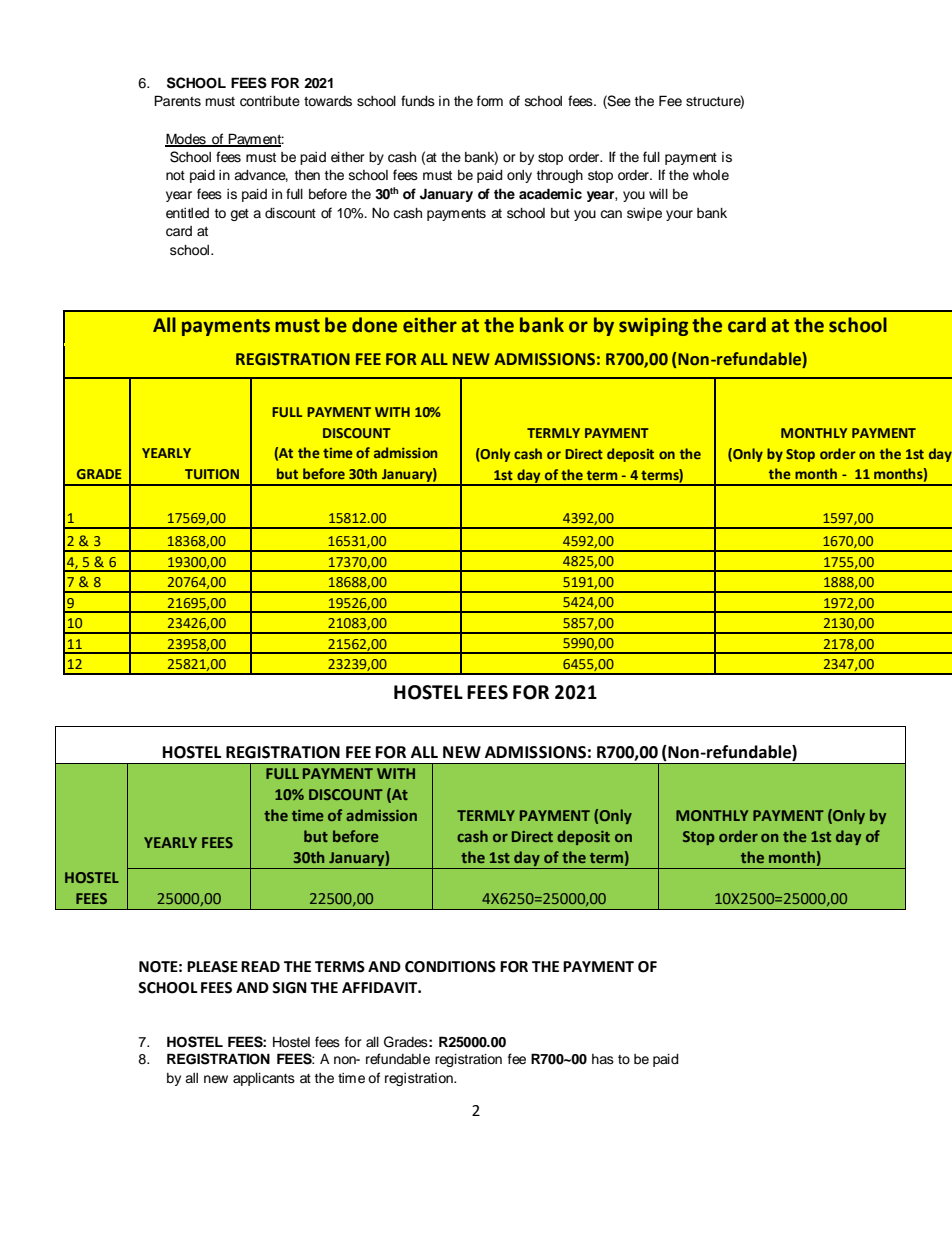 This screenshot has height=1233, width=952. Describe the element at coordinates (603, 1059) in the screenshot. I see `has` at that location.
